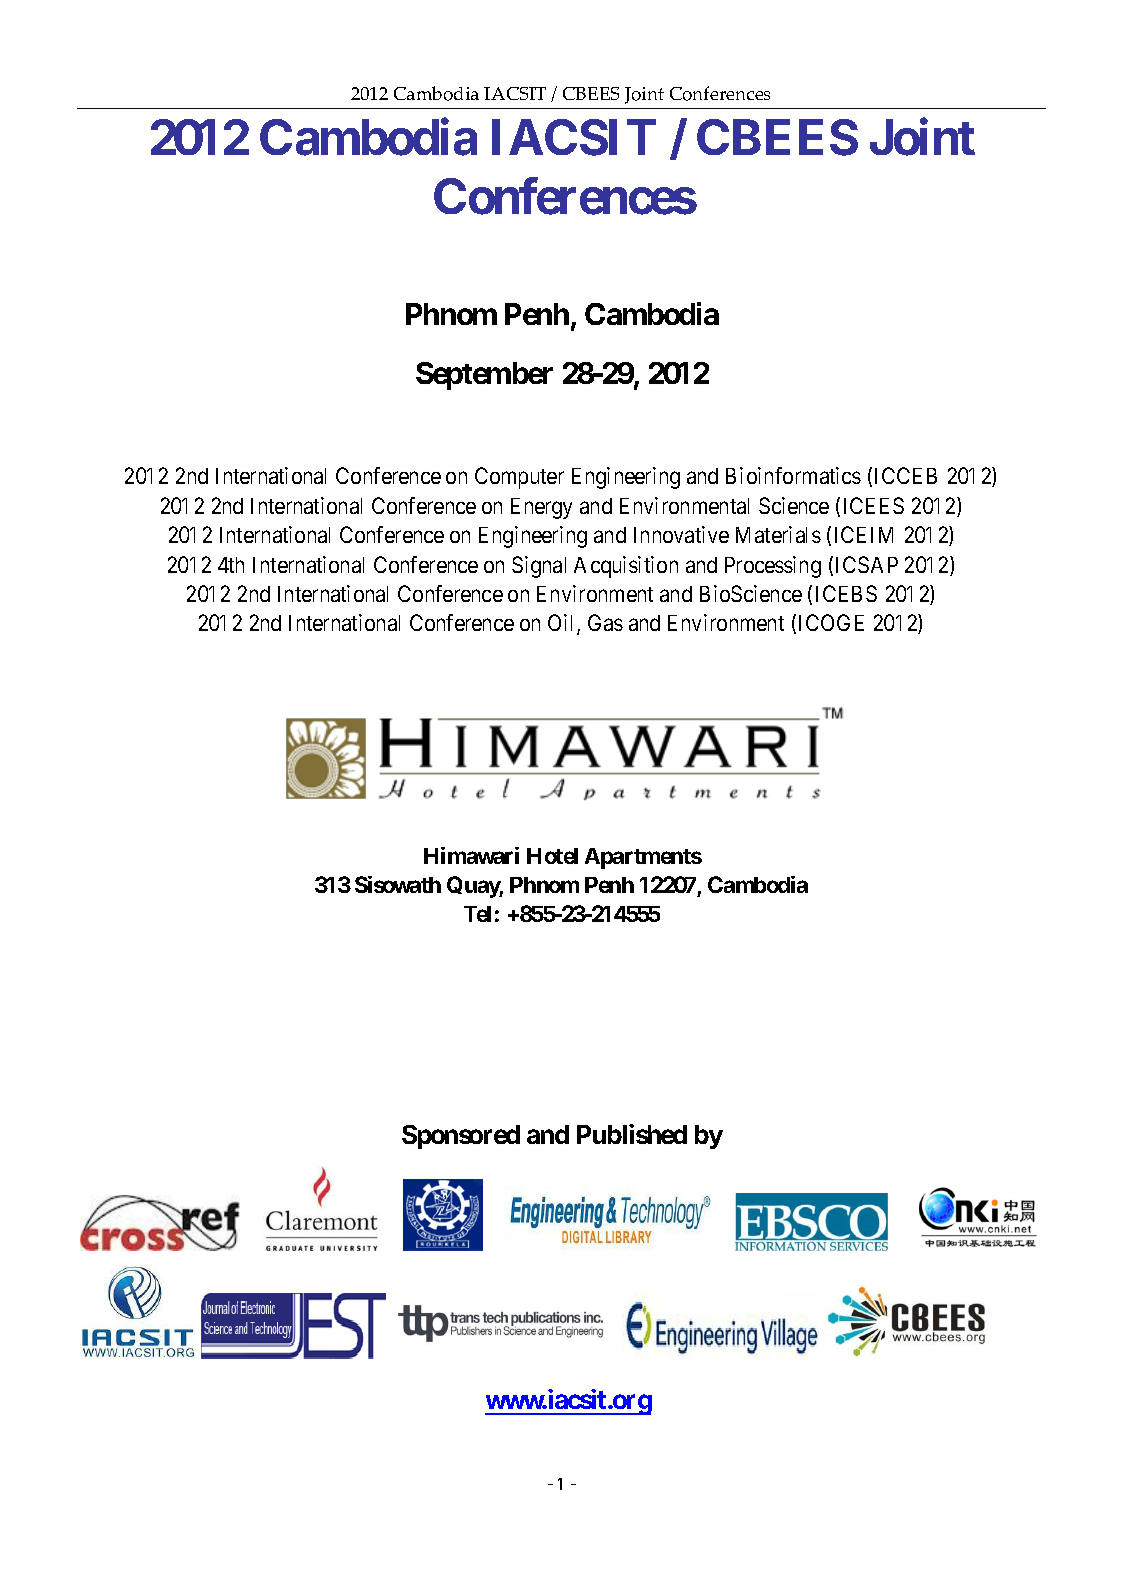 Image resolution: width=1123 pixels, height=1588 pixels. I want to click on Hotel, so click(552, 856).
